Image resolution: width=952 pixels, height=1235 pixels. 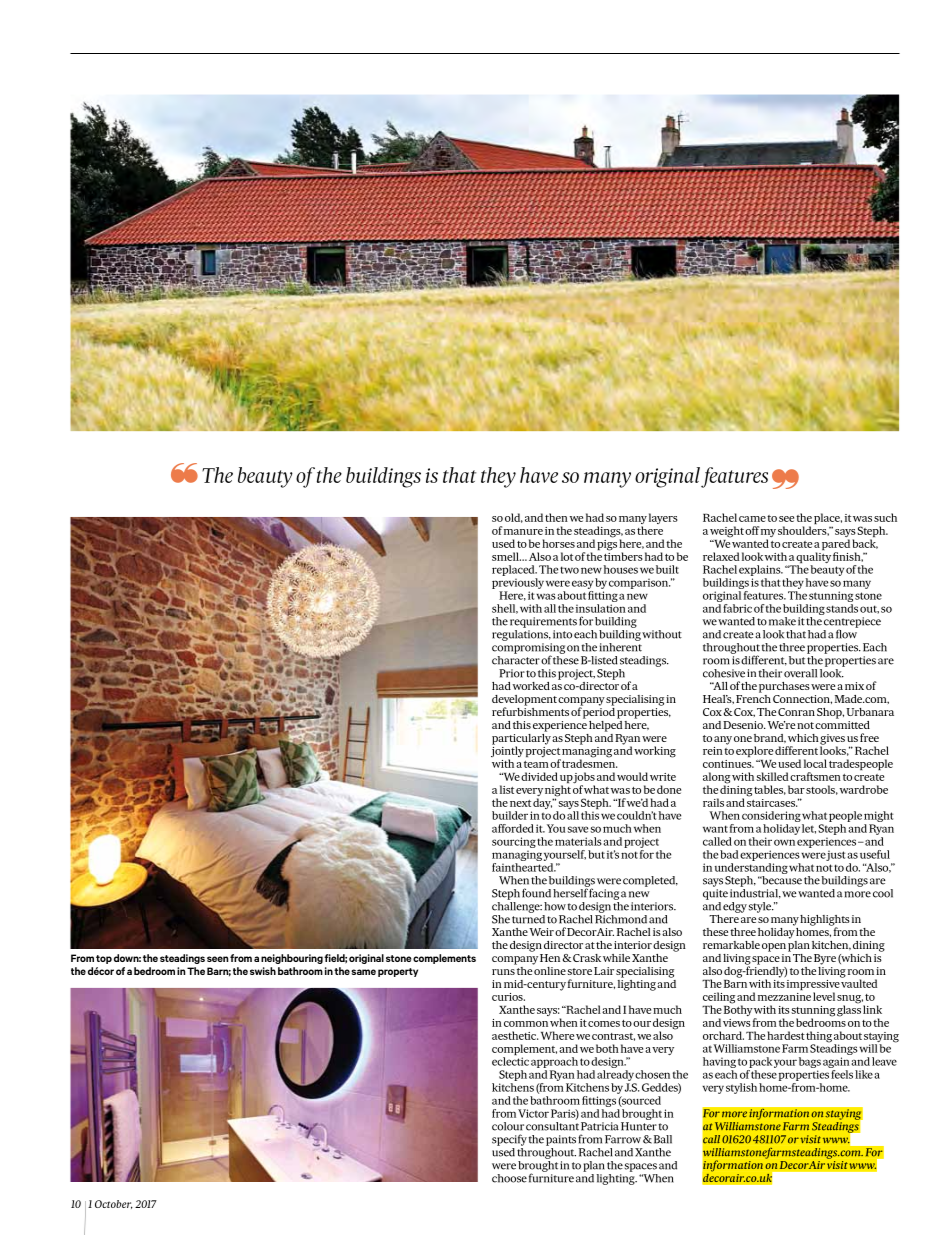 What do you see at coordinates (524, 866) in the image?
I see `fainthearted` at bounding box center [524, 866].
